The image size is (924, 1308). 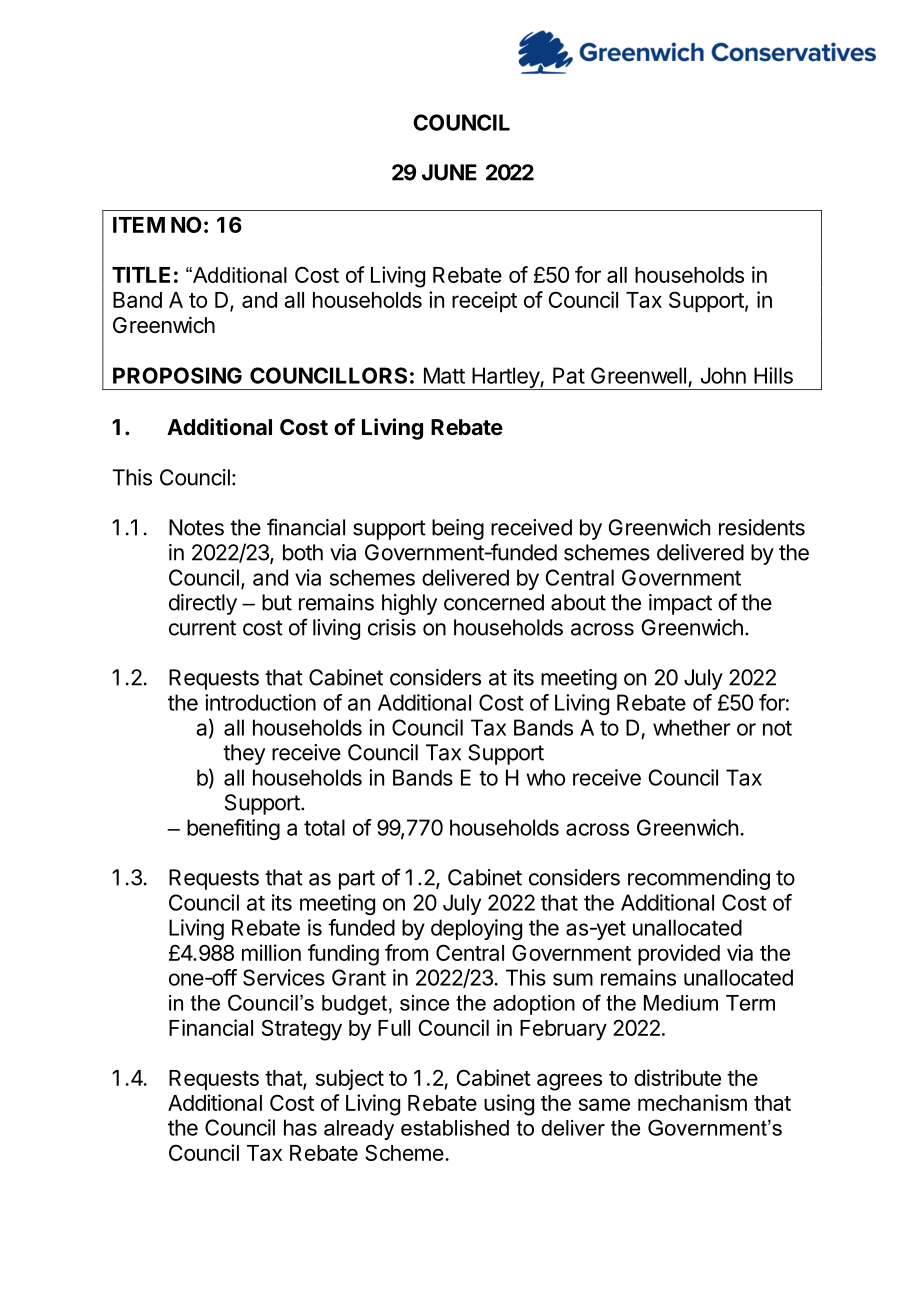 I want to click on impact, so click(x=680, y=604).
